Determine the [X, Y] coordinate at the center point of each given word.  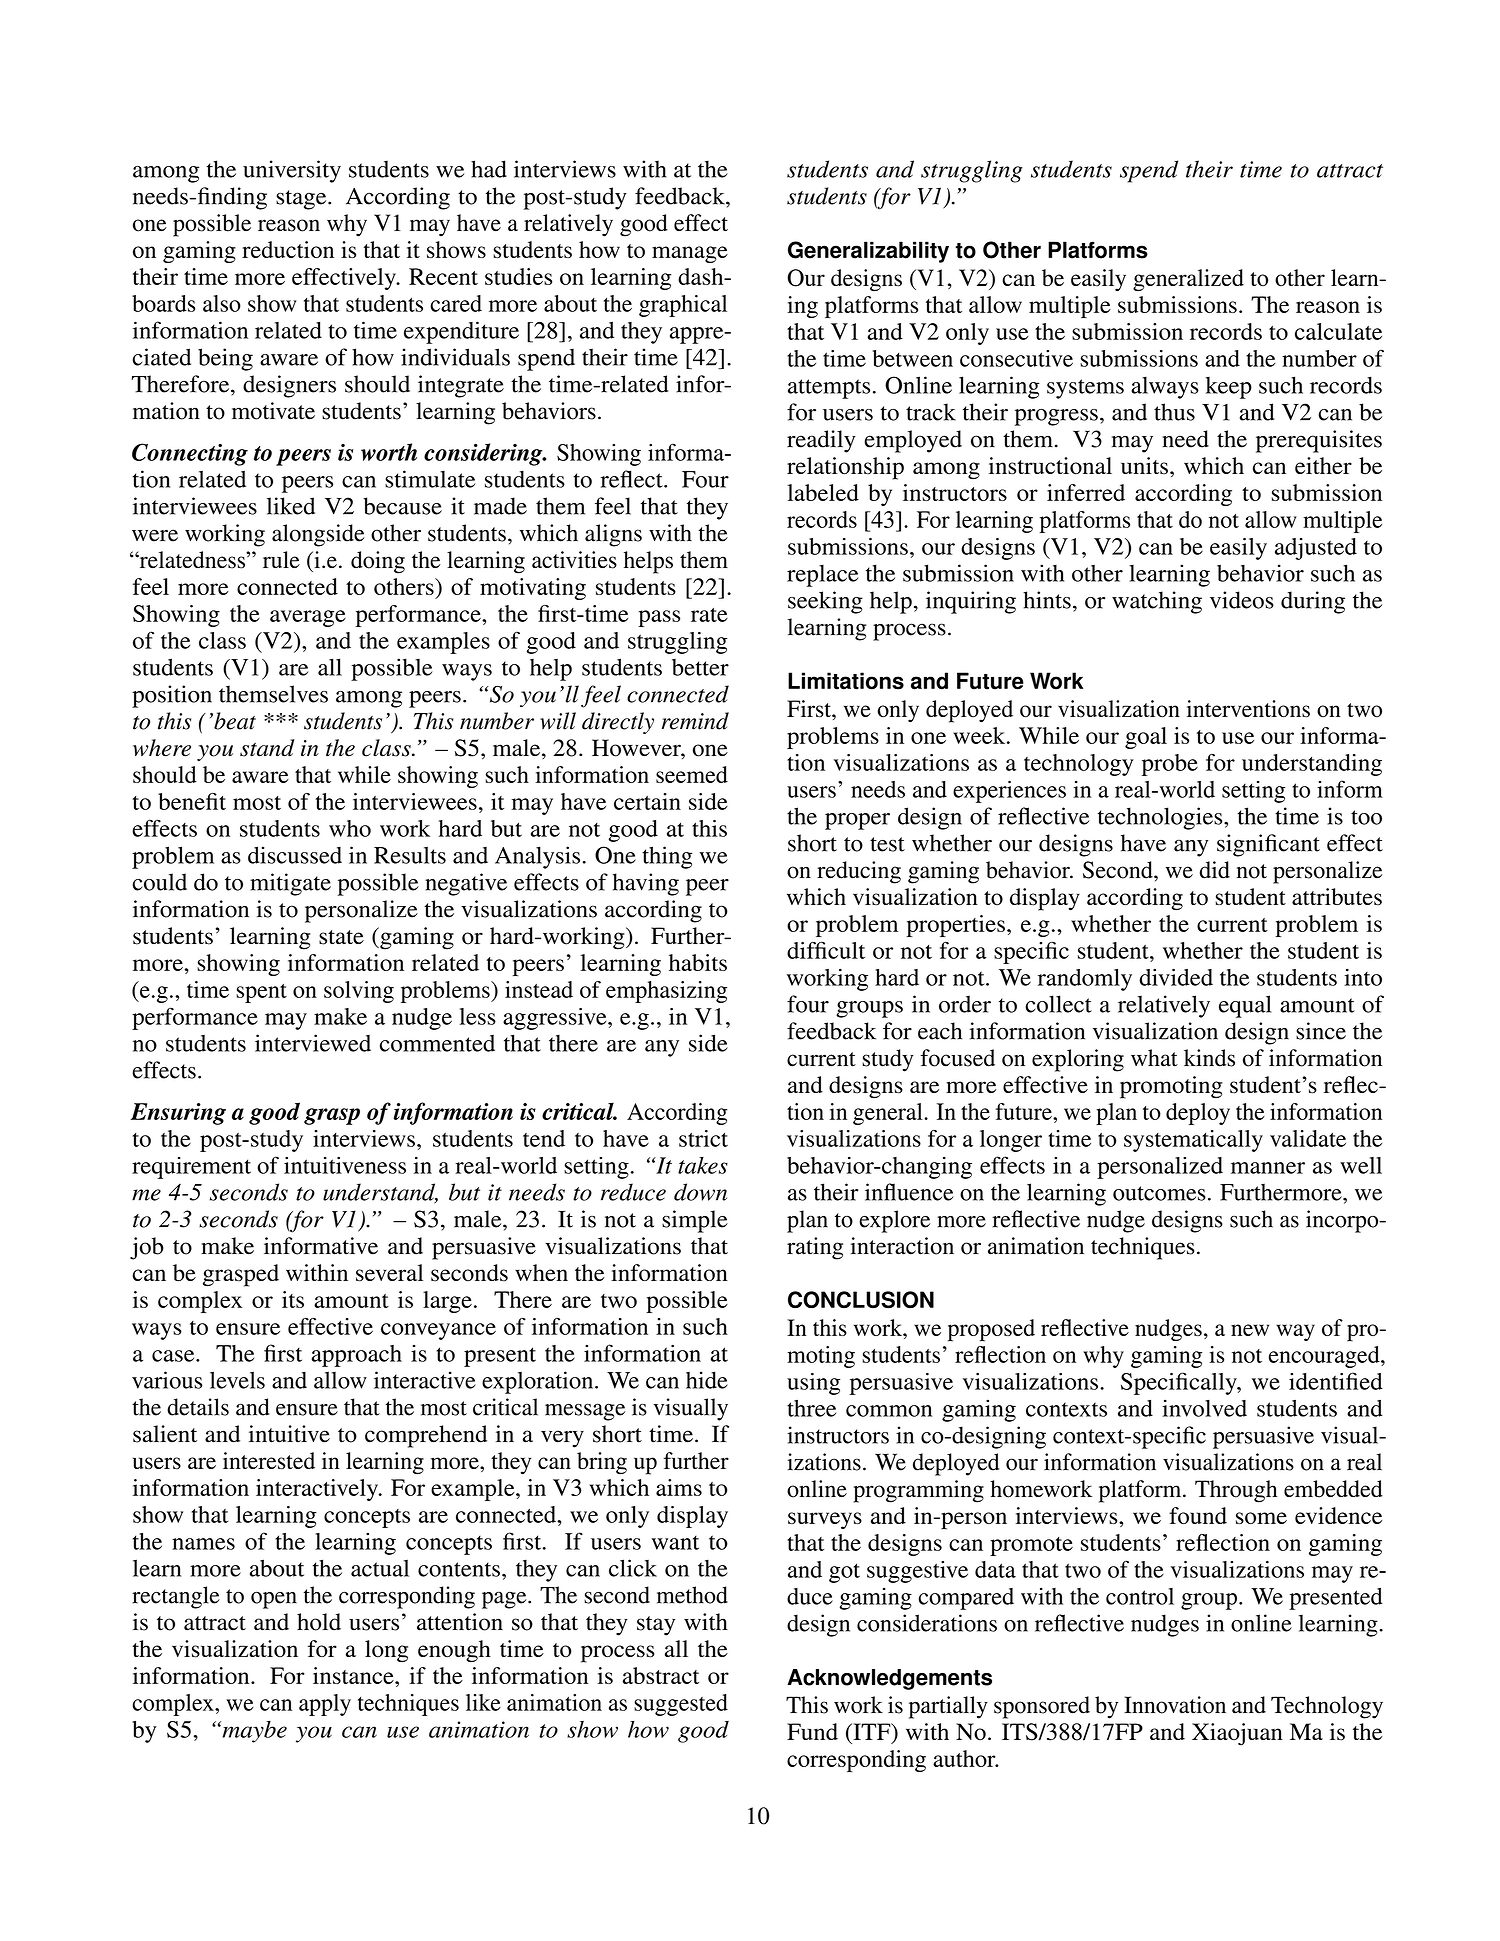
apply [325, 1705]
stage [302, 200]
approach [357, 1356]
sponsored [1042, 1707]
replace [823, 575]
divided [1176, 977]
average [308, 618]
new [1250, 1330]
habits [698, 962]
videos [1242, 600]
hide [707, 1380]
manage [690, 254]
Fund [812, 1731]
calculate [1338, 331]
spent [261, 993]
